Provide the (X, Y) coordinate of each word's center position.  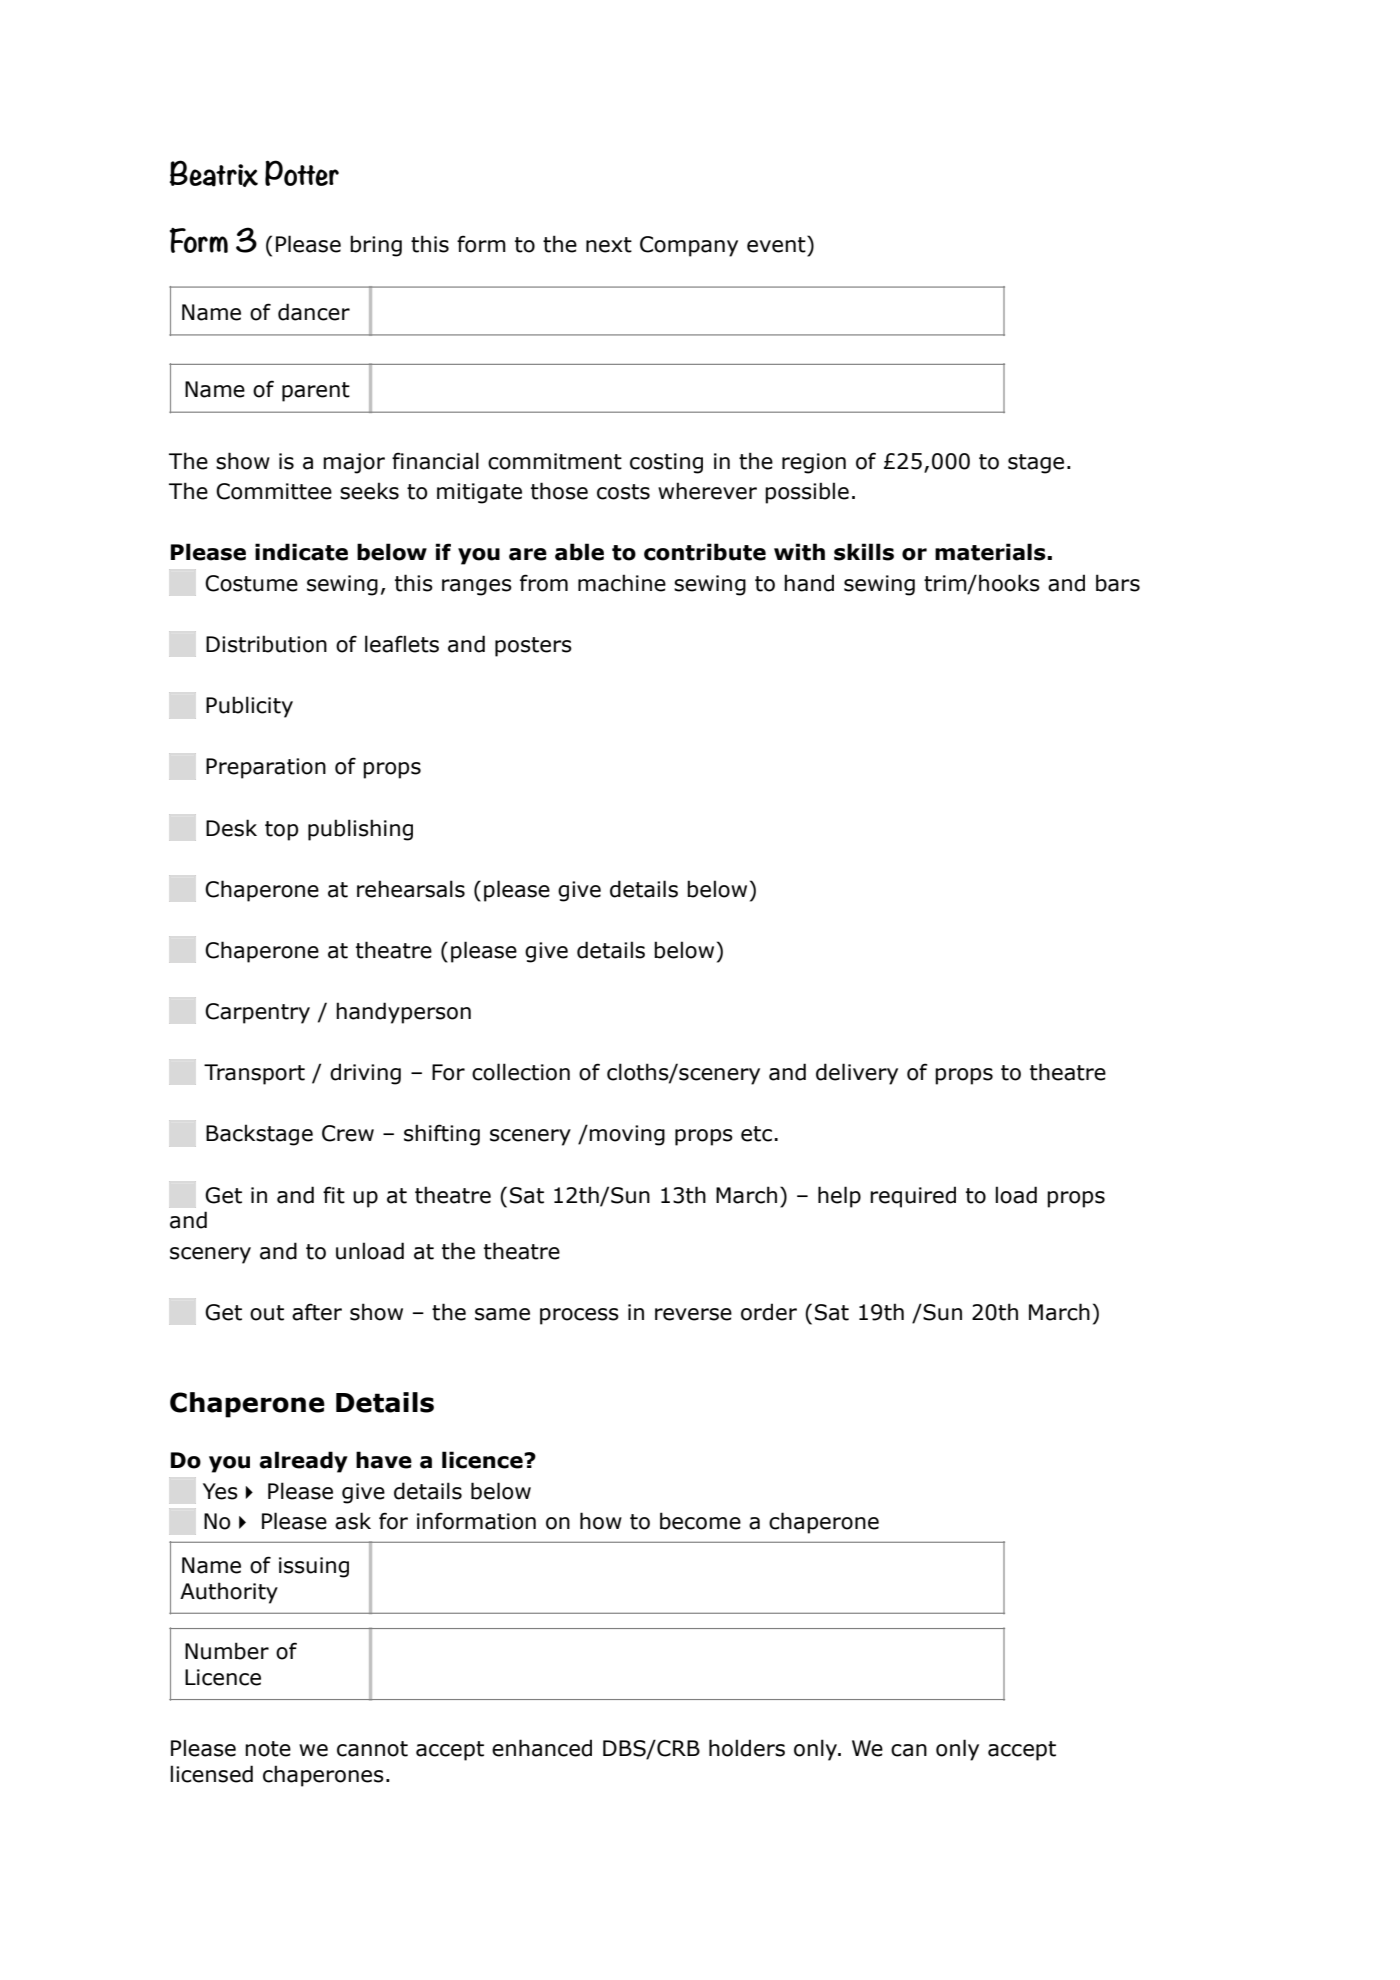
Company (689, 246)
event (777, 244)
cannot (372, 1749)
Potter (302, 173)
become (700, 1521)
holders (747, 1748)
